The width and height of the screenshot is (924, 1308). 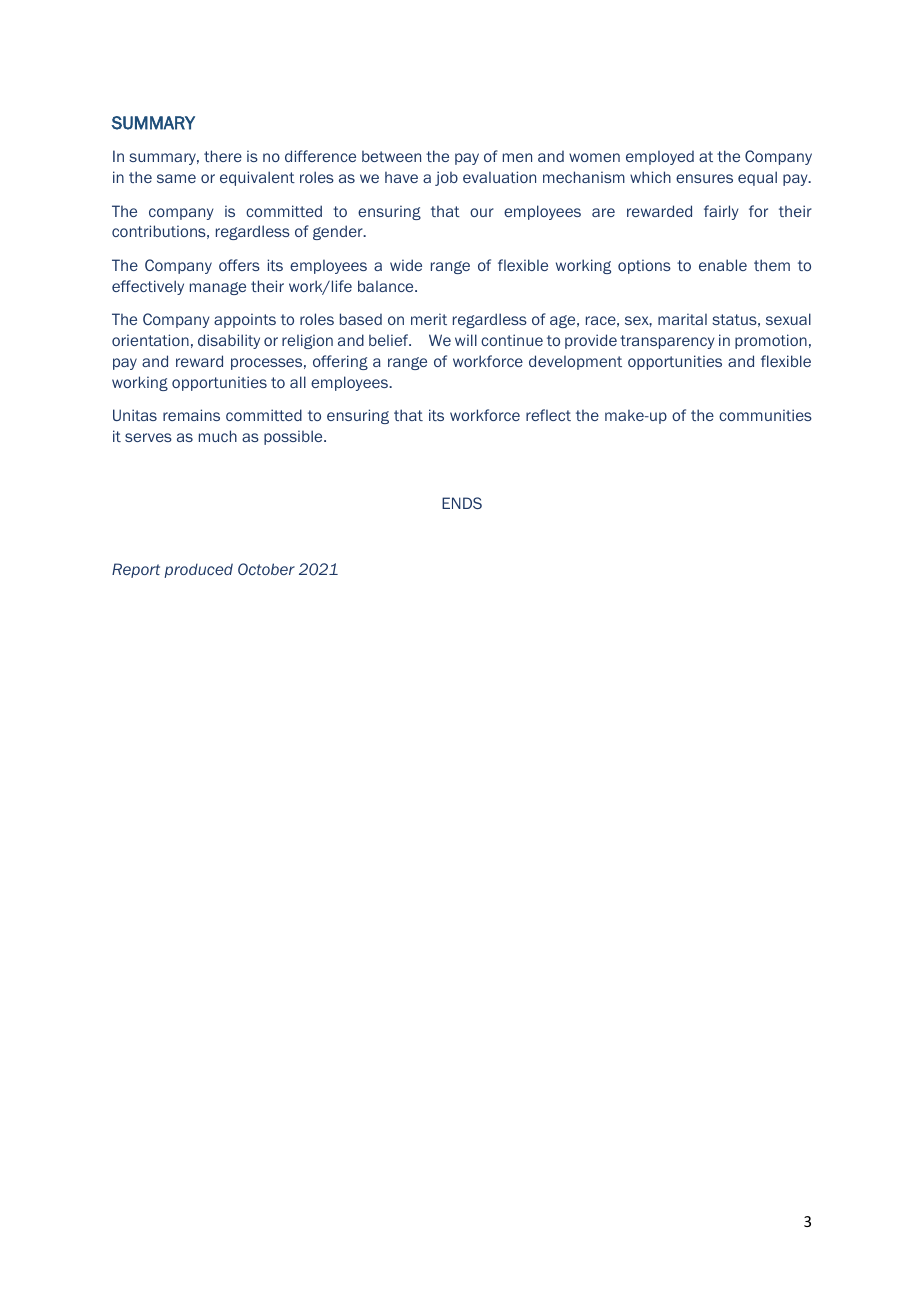 What do you see at coordinates (229, 341) in the screenshot?
I see `disability` at bounding box center [229, 341].
